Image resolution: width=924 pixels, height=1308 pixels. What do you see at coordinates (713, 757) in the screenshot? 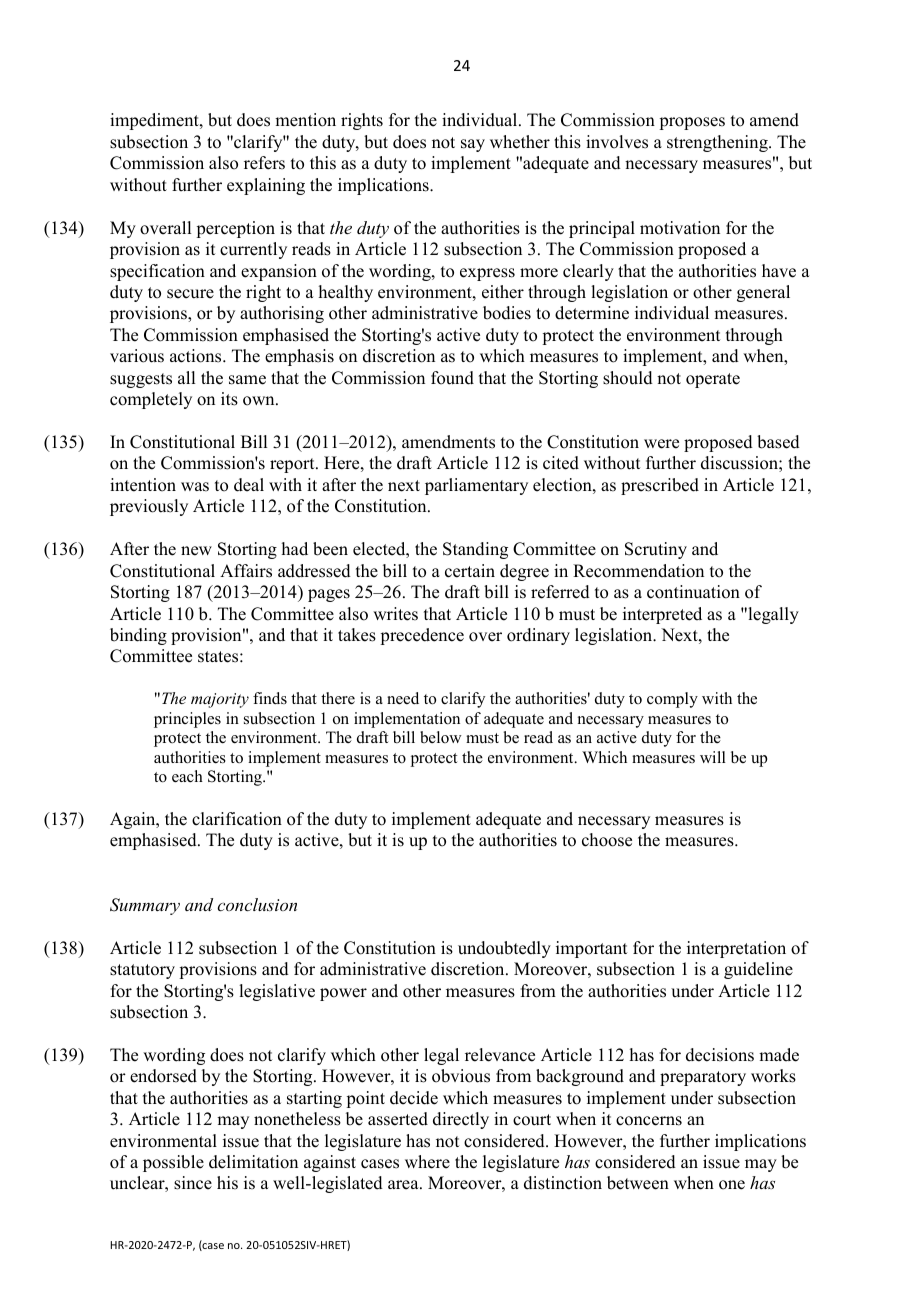
I see `will` at bounding box center [713, 757].
